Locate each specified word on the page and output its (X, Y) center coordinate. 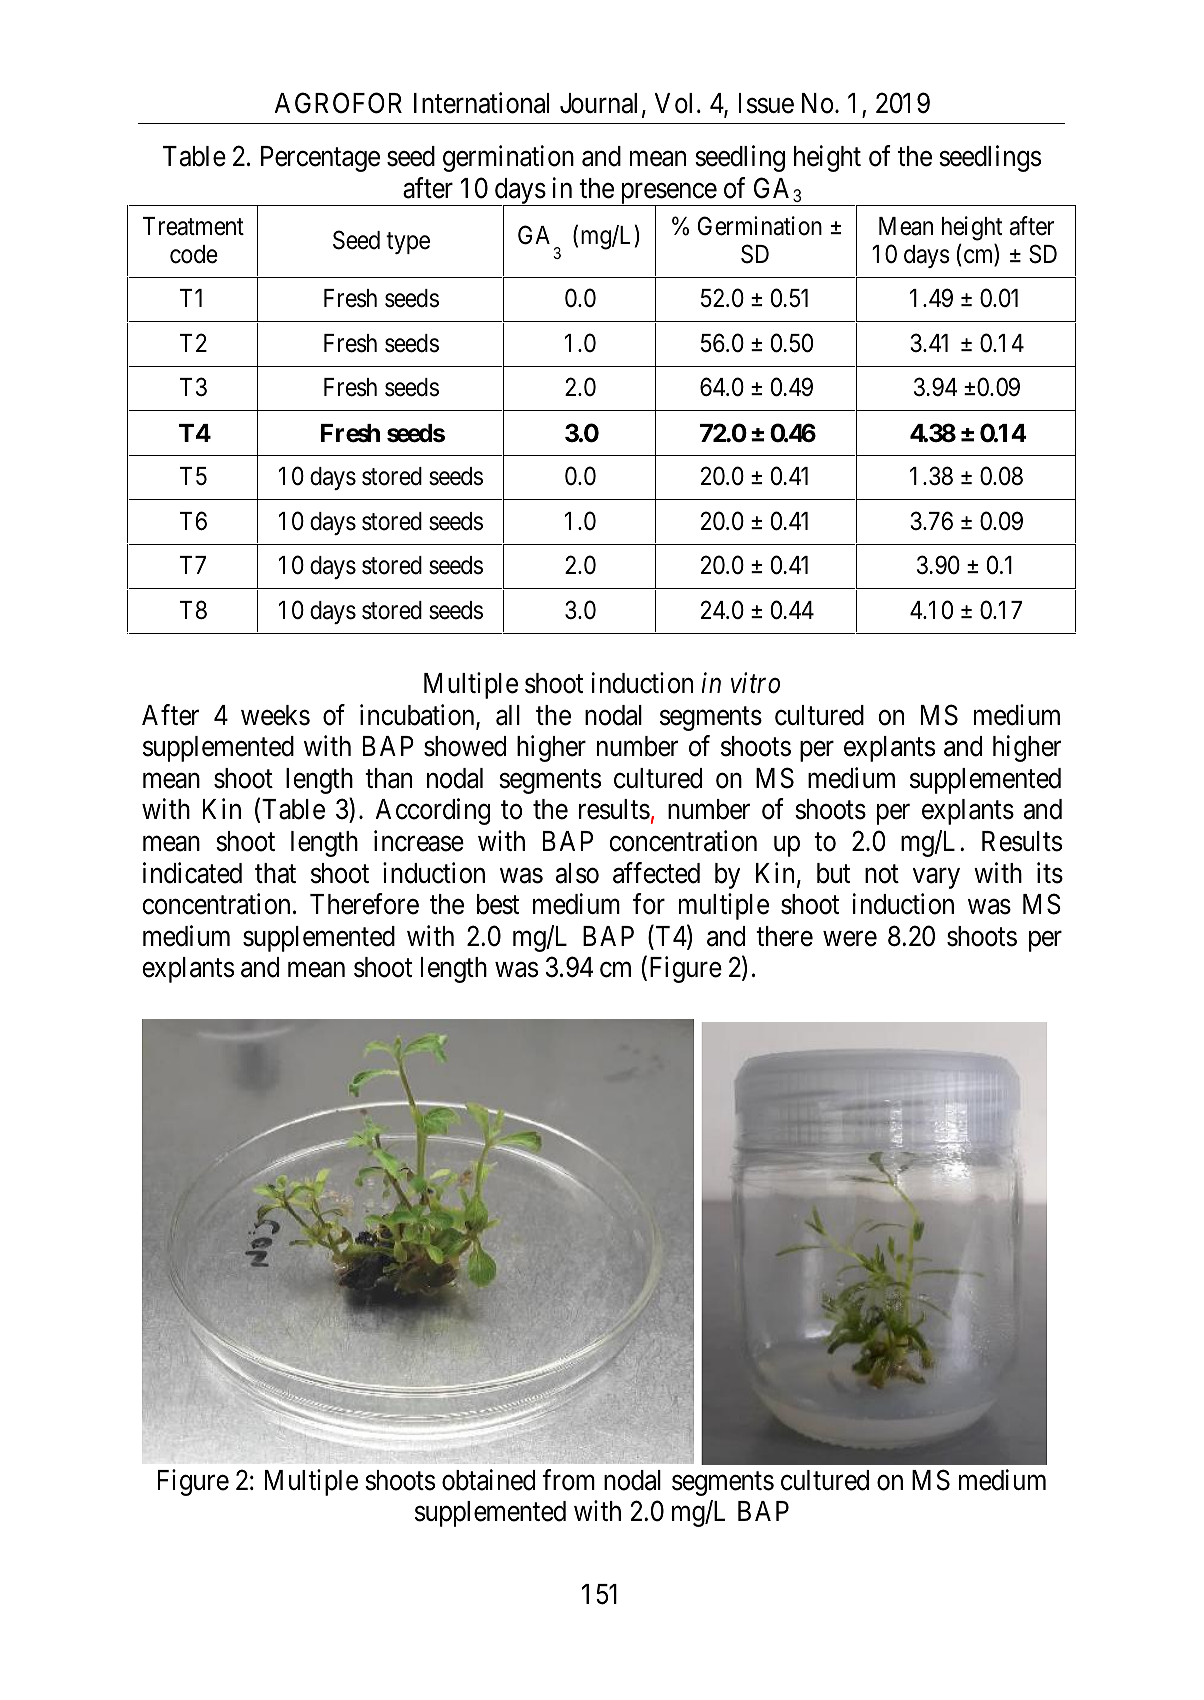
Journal (598, 103)
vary (936, 878)
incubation (418, 716)
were (850, 939)
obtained (488, 1480)
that (275, 873)
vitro (755, 683)
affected (656, 873)
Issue (766, 103)
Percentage (320, 159)
